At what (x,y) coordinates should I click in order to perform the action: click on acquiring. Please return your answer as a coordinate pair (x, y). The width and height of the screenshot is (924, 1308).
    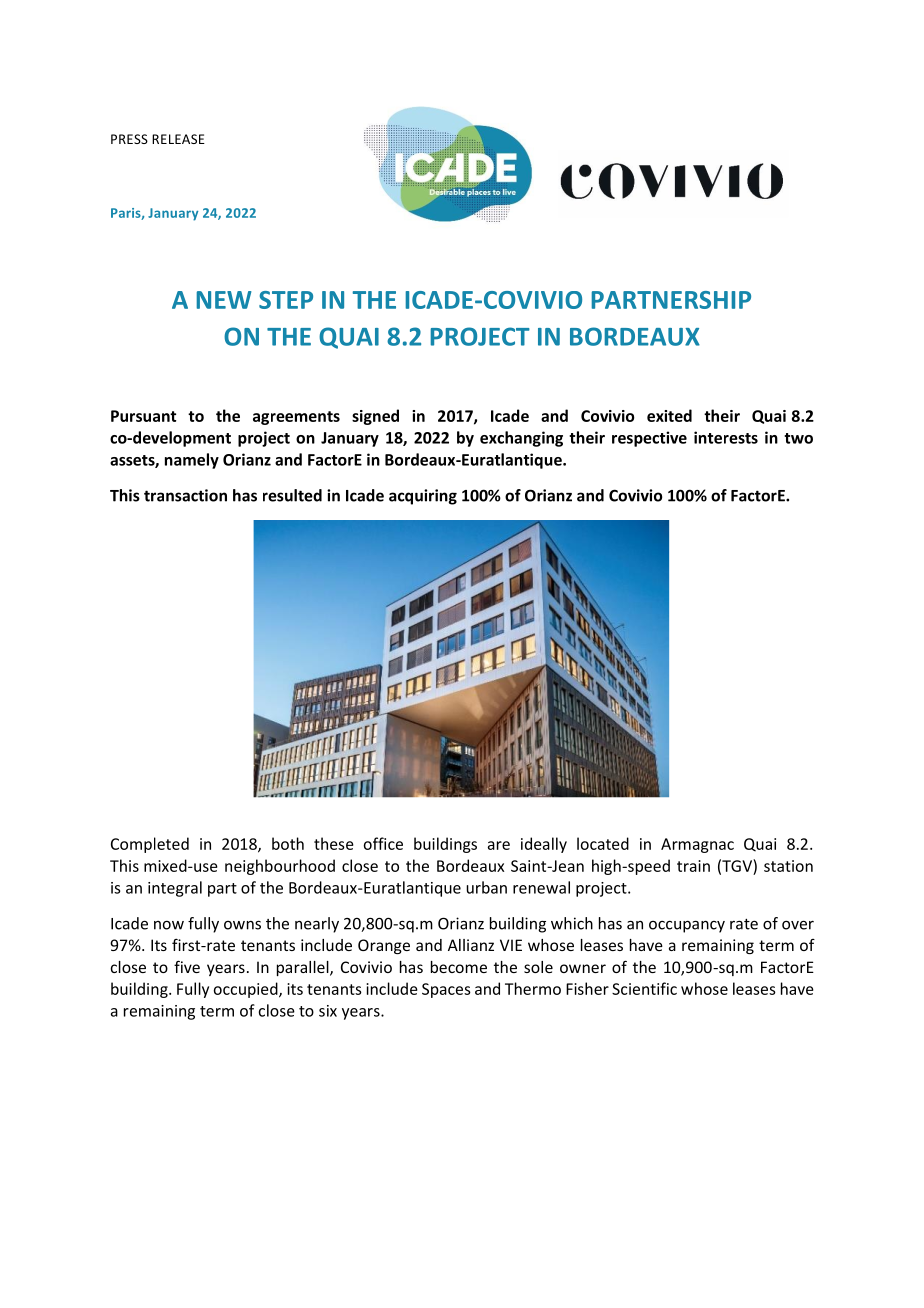
    Looking at the image, I should click on (423, 497).
